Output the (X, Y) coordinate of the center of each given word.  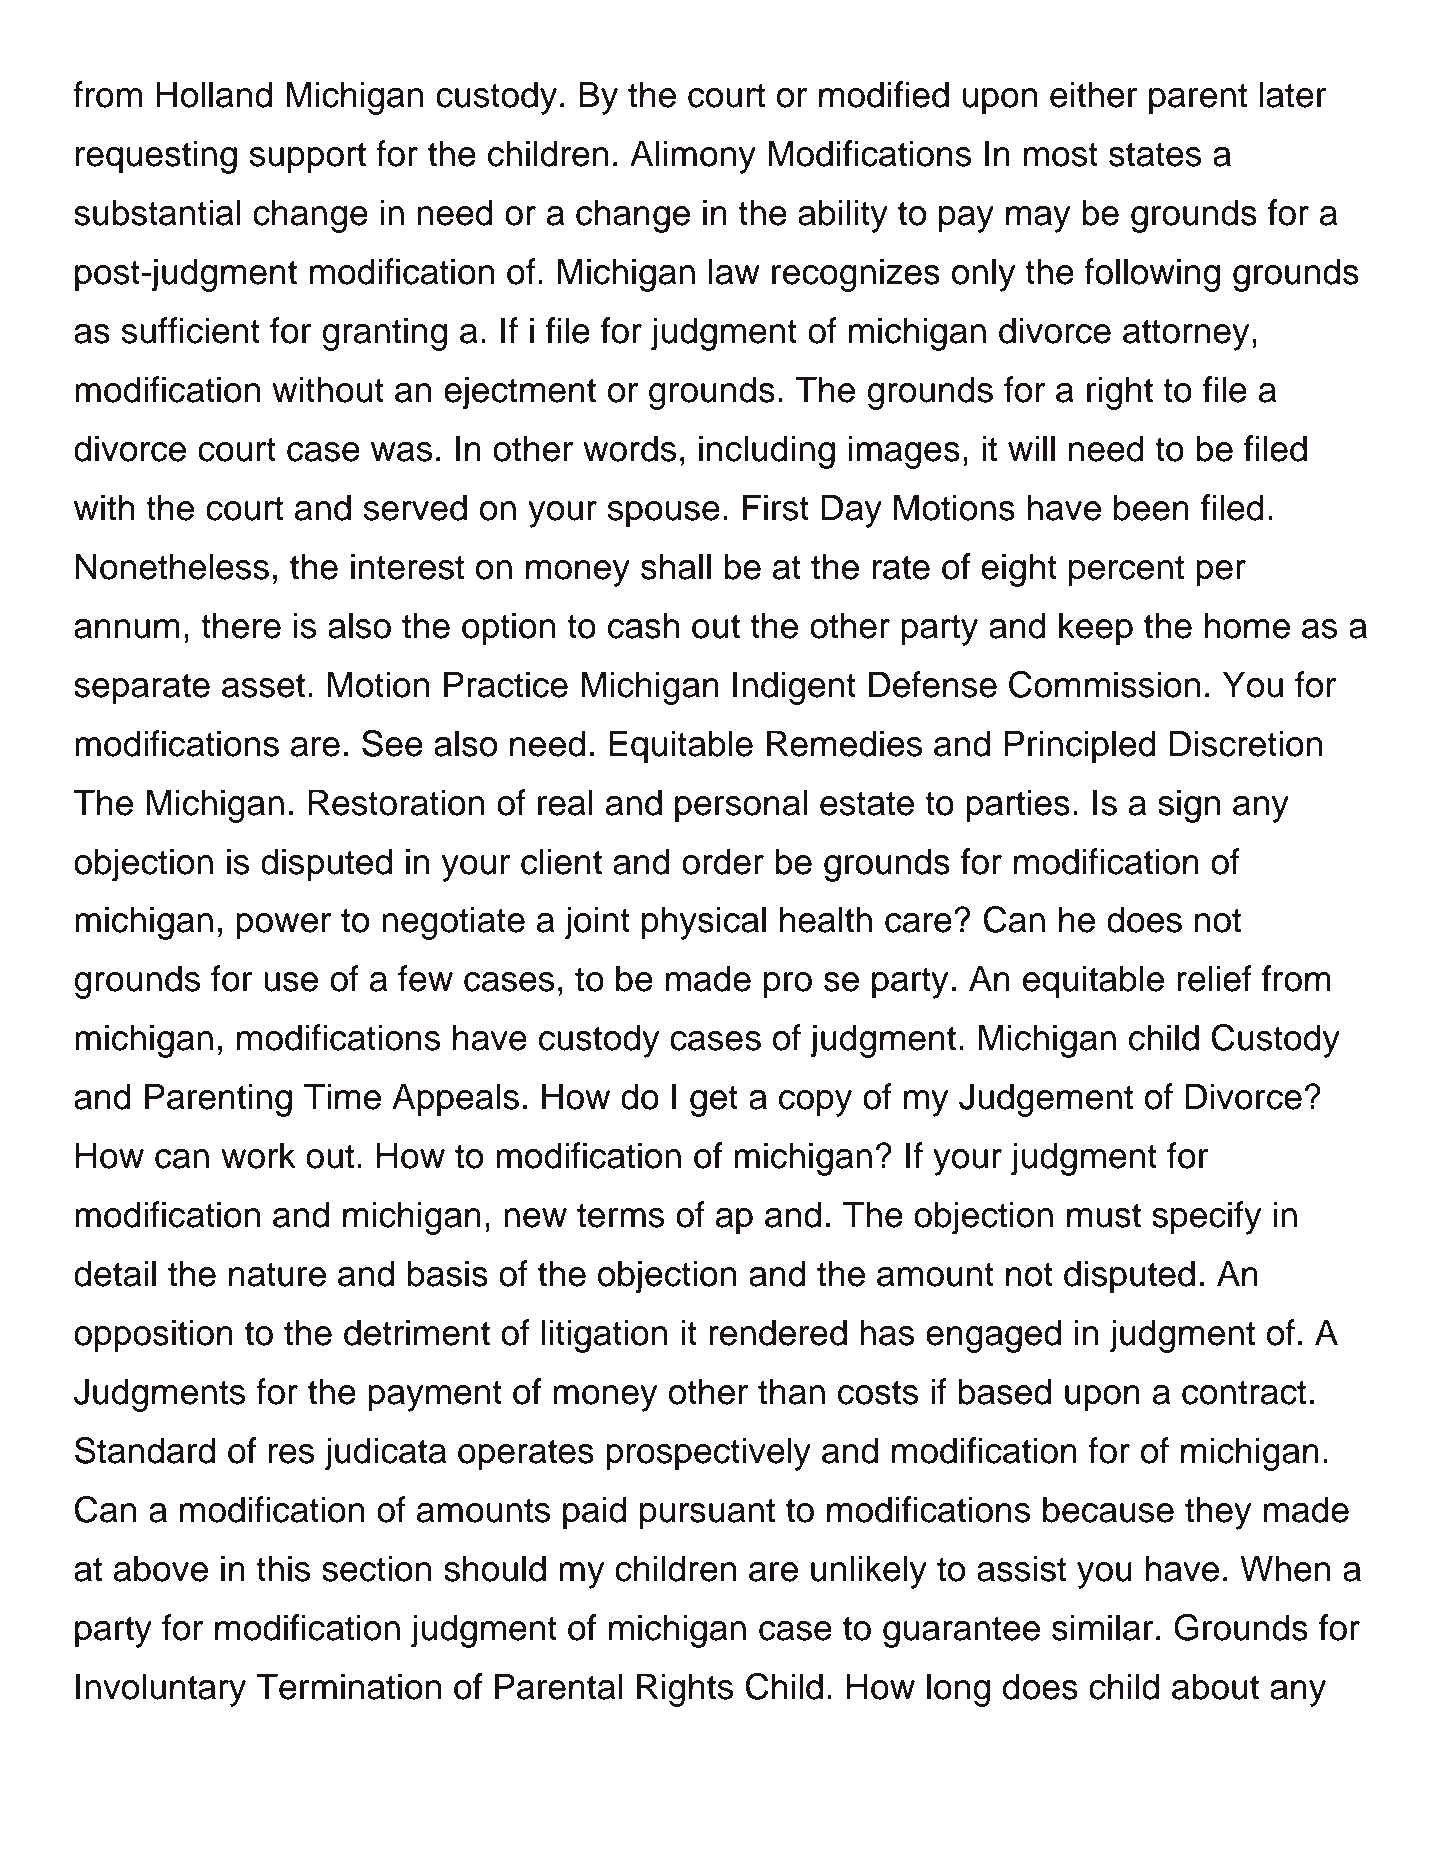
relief (1214, 978)
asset (263, 685)
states (1155, 154)
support (308, 158)
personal (741, 806)
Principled (1080, 747)
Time (342, 1096)
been (1151, 507)
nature (277, 1274)
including (767, 452)
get (714, 1101)
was (401, 452)
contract (1244, 1392)
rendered (778, 1332)
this (283, 1568)
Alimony (693, 157)
